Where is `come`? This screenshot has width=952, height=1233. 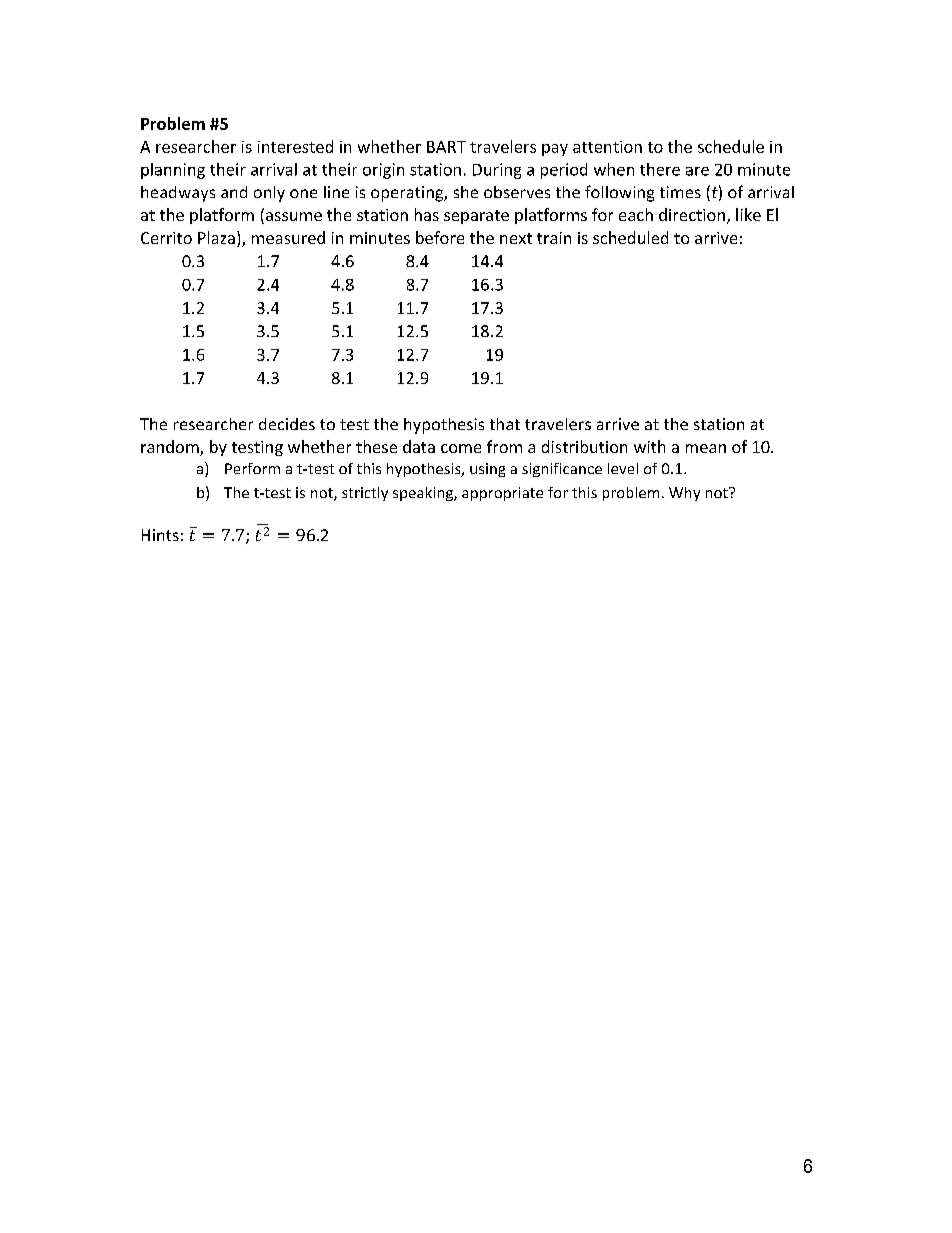 come is located at coordinates (461, 448).
